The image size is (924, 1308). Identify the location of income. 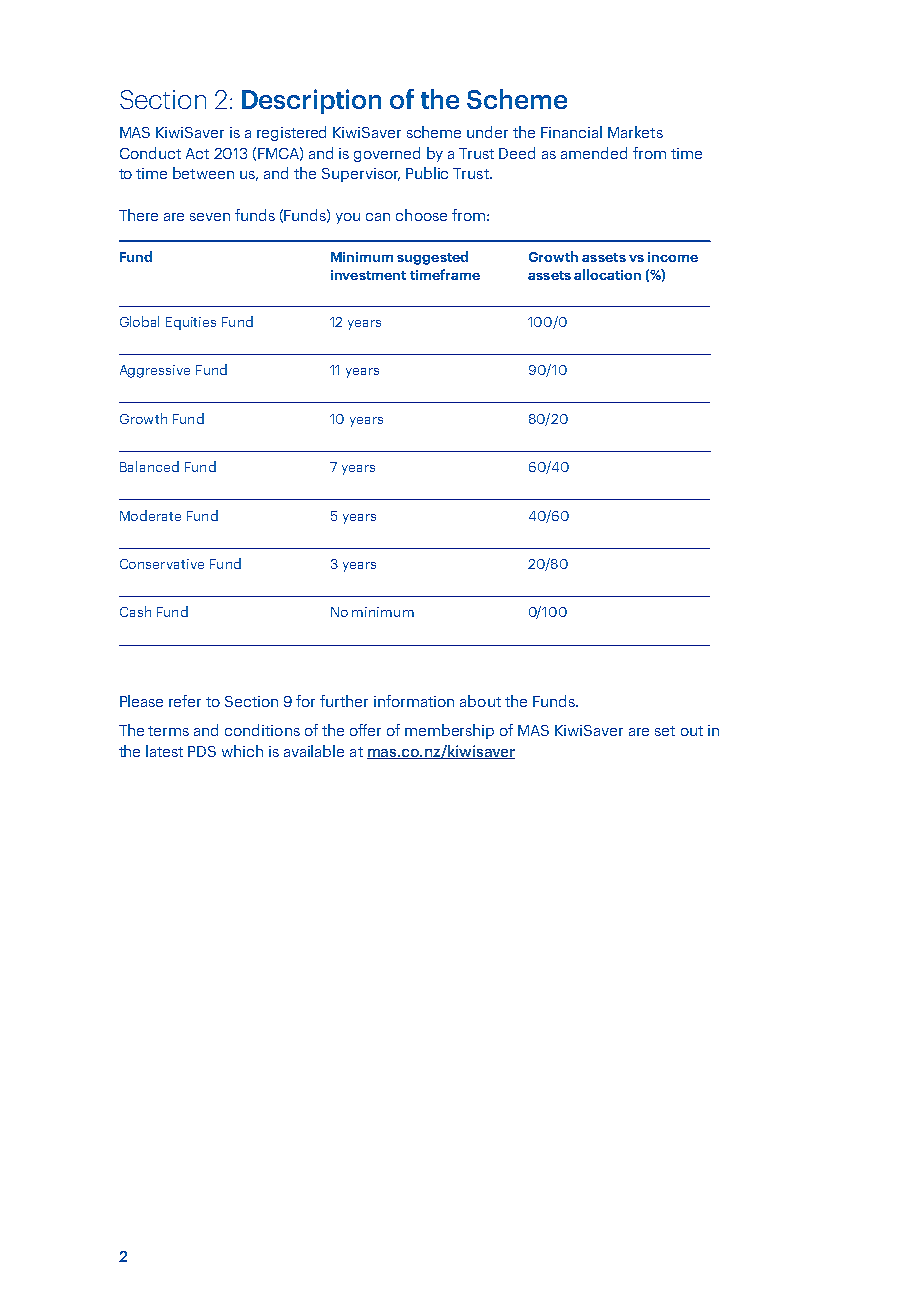
(673, 257).
